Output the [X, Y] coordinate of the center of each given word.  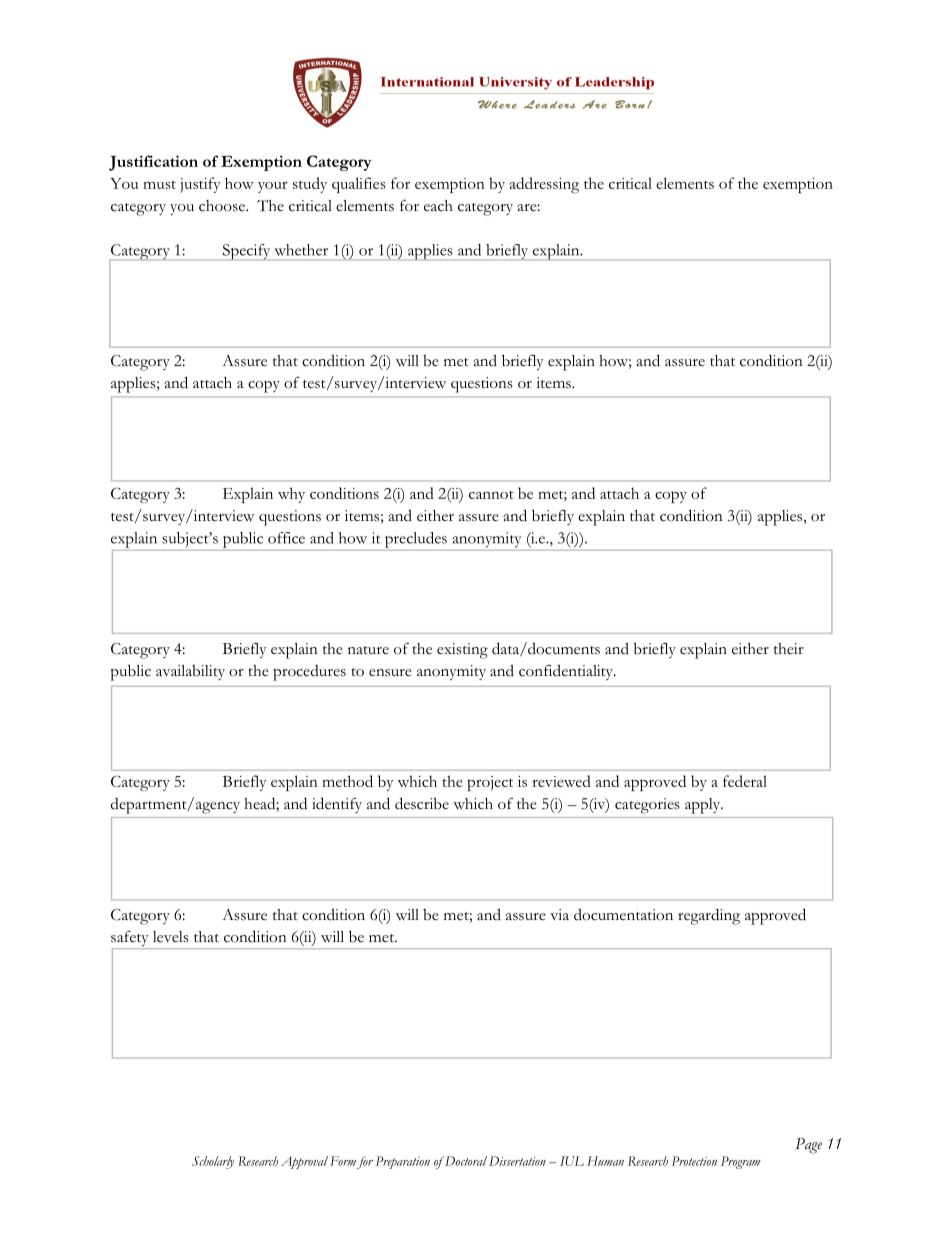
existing [462, 651]
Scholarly [213, 1162]
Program [741, 1162]
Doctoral [465, 1161]
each [438, 206]
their [789, 649]
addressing [544, 185]
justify [200, 185]
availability [190, 672]
